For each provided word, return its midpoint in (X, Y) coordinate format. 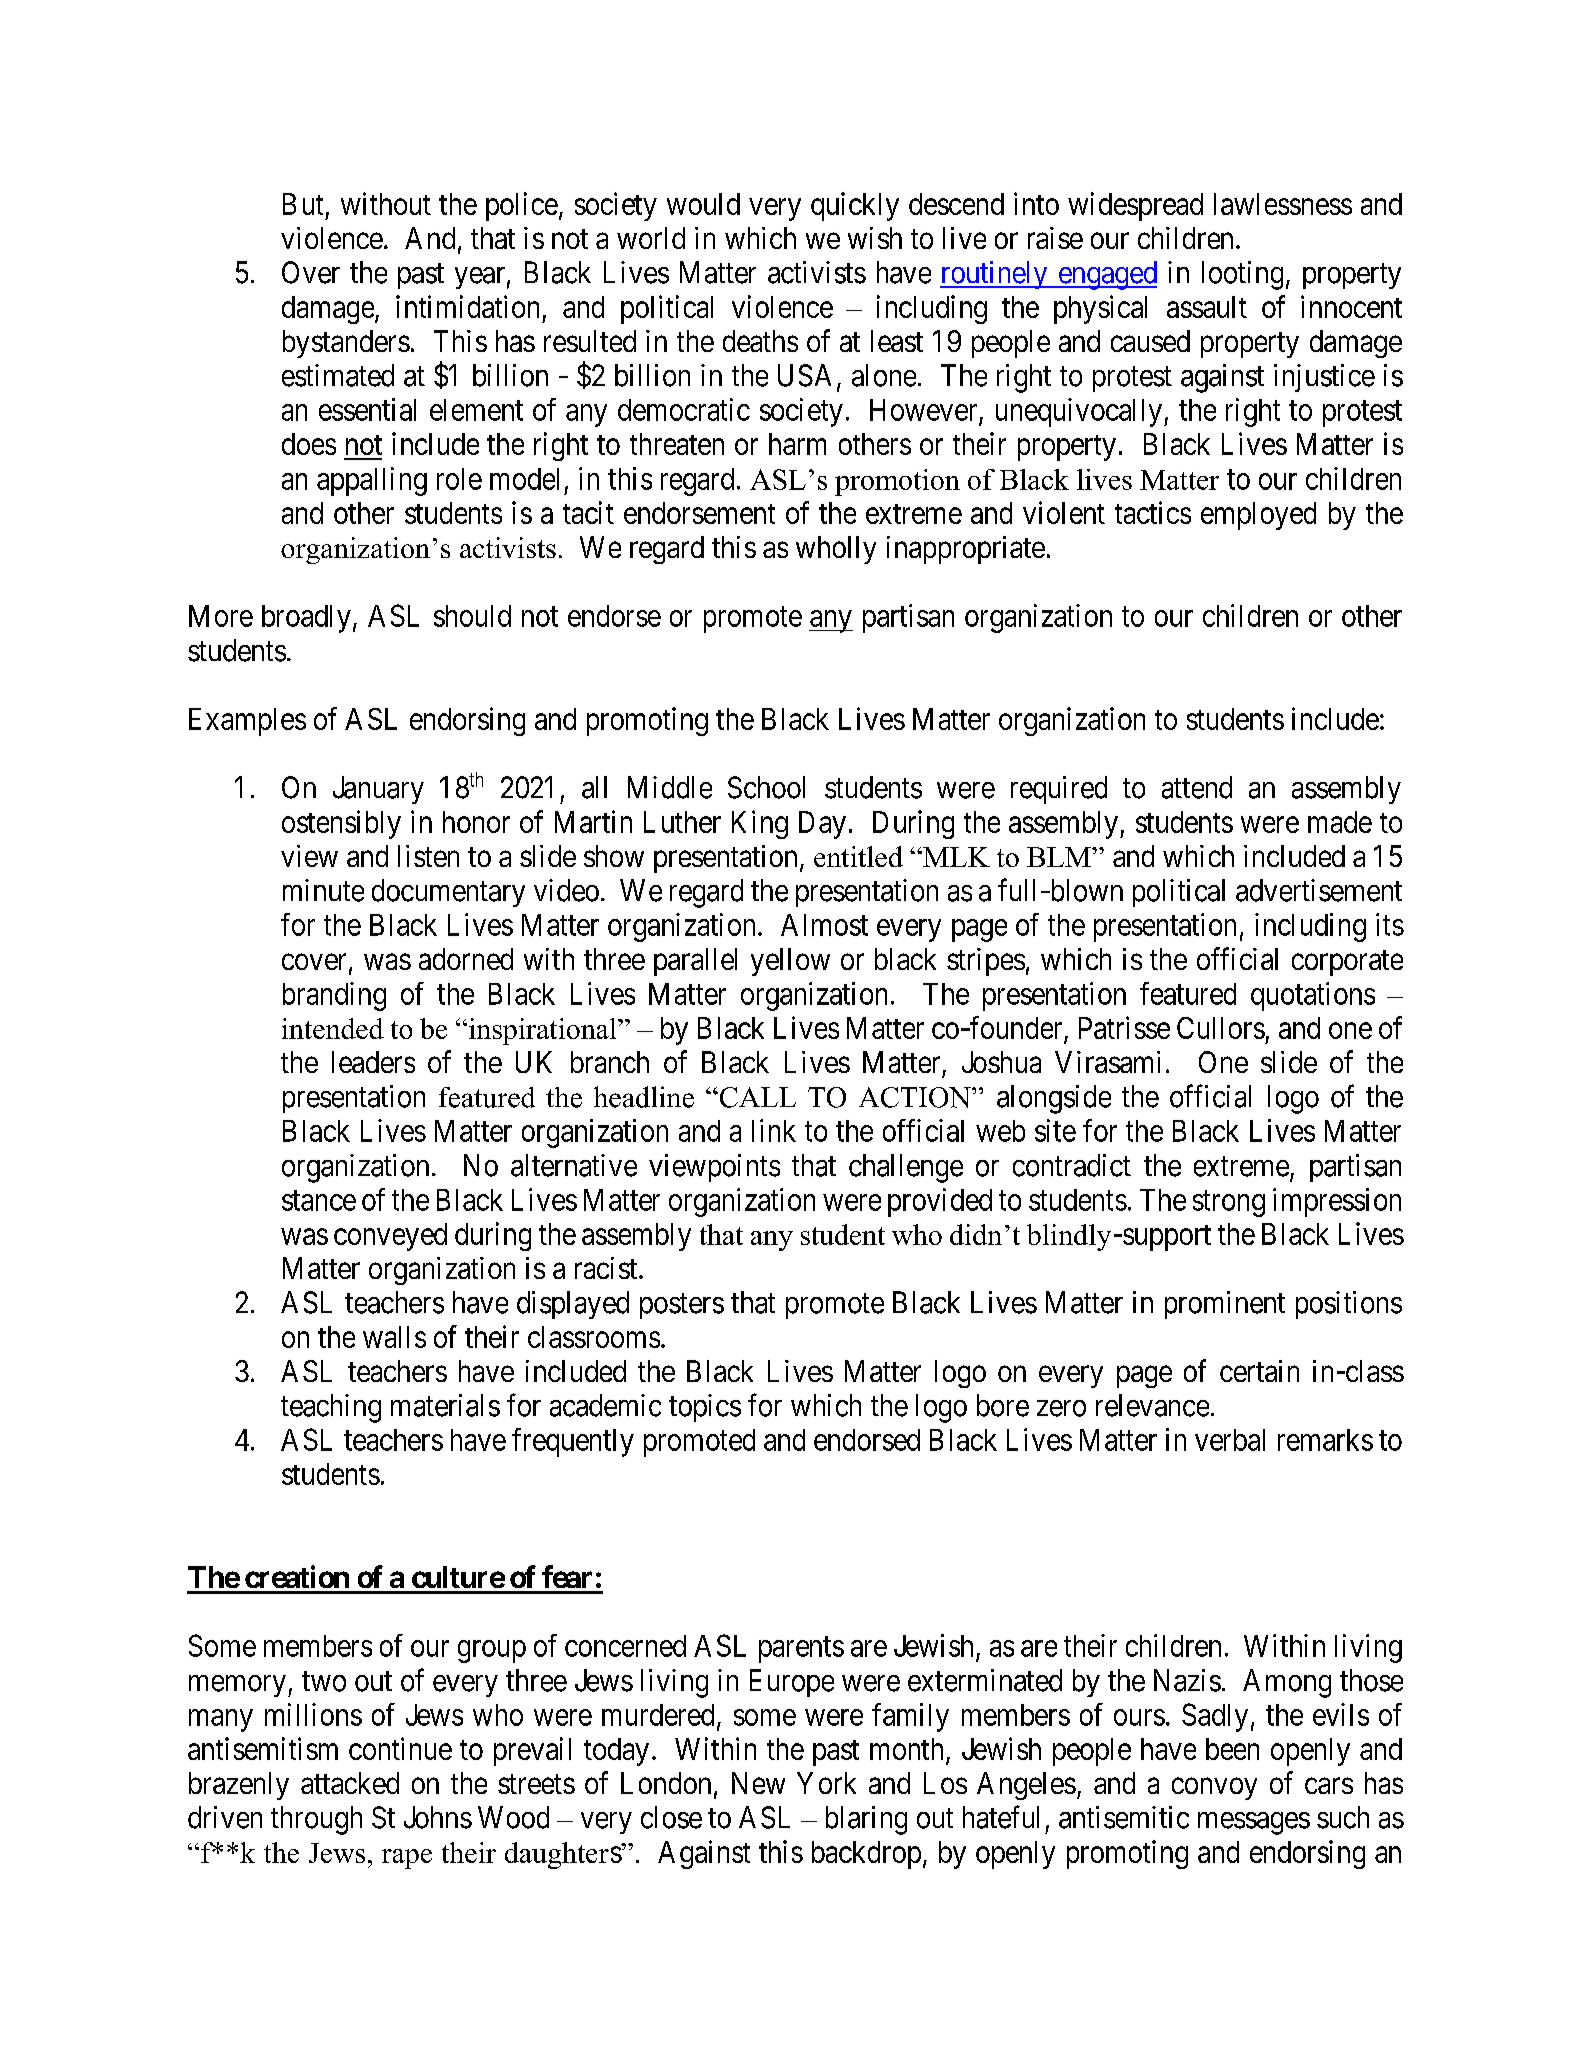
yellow (790, 962)
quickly (855, 206)
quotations (1313, 996)
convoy (1214, 1789)
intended (333, 1028)
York (826, 1783)
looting (1242, 275)
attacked (350, 1783)
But (303, 204)
